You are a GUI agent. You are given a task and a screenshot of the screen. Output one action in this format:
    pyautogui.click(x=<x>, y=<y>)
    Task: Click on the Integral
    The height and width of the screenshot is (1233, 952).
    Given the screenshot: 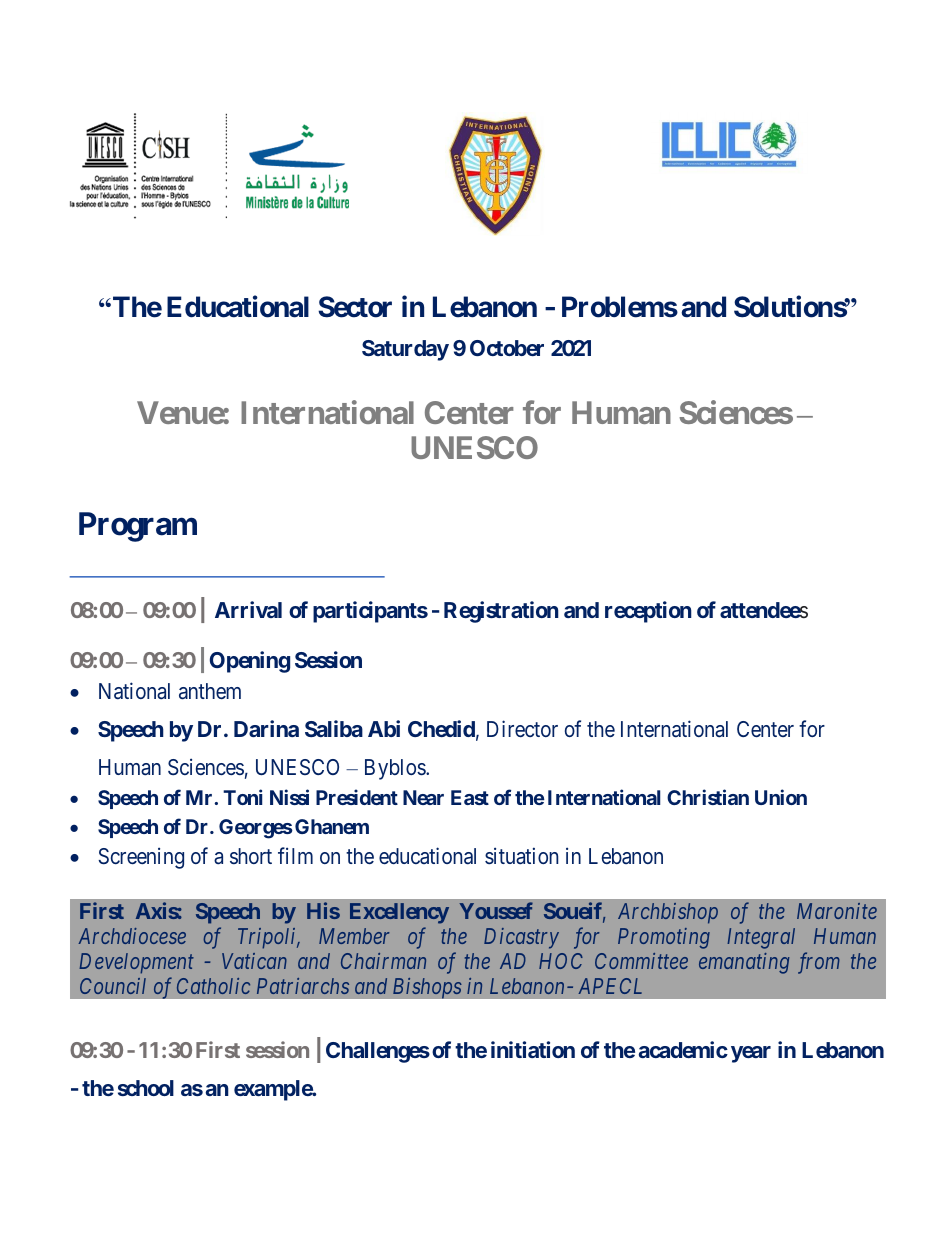 What is the action you would take?
    pyautogui.click(x=761, y=938)
